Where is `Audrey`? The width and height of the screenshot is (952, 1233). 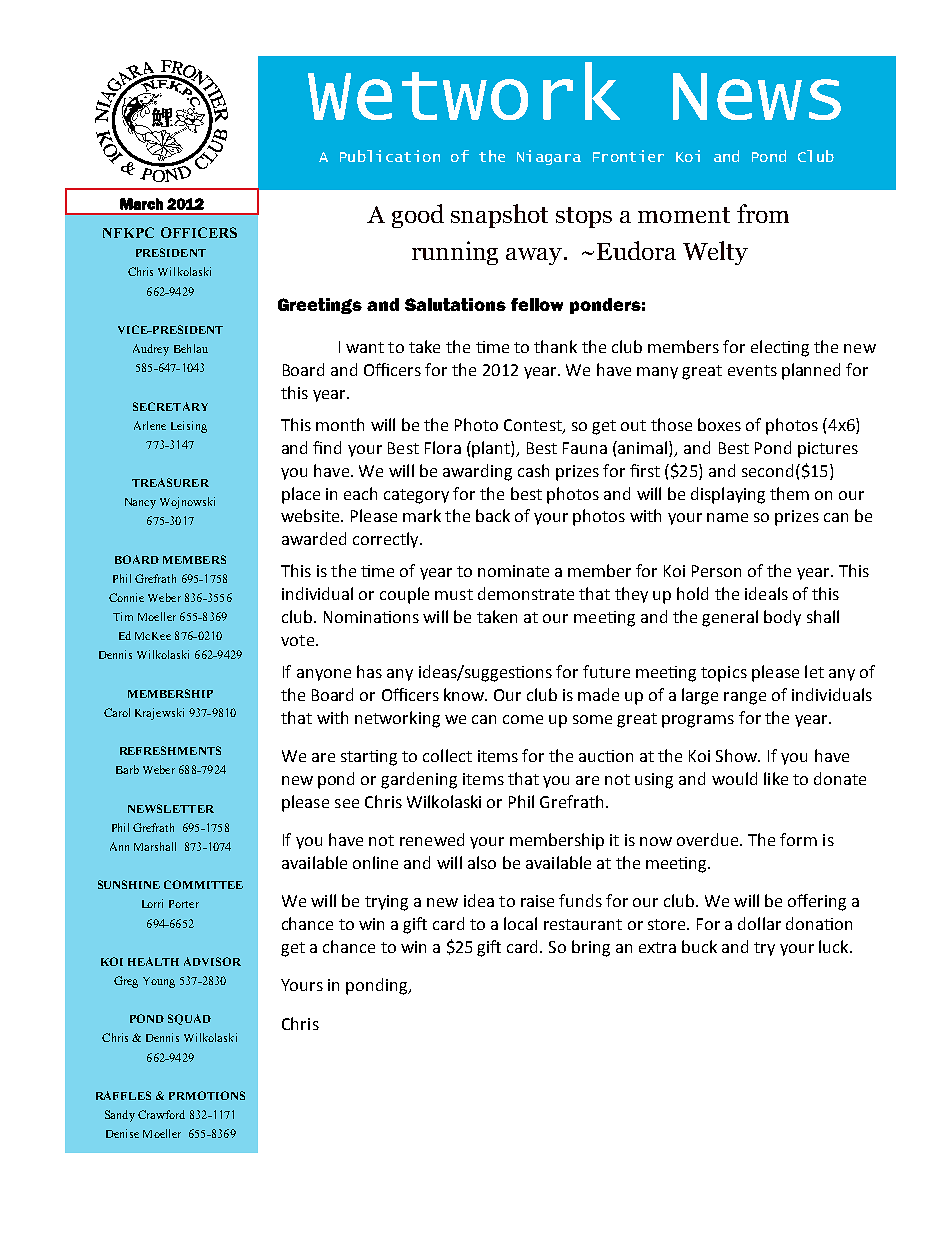 Audrey is located at coordinates (151, 350).
